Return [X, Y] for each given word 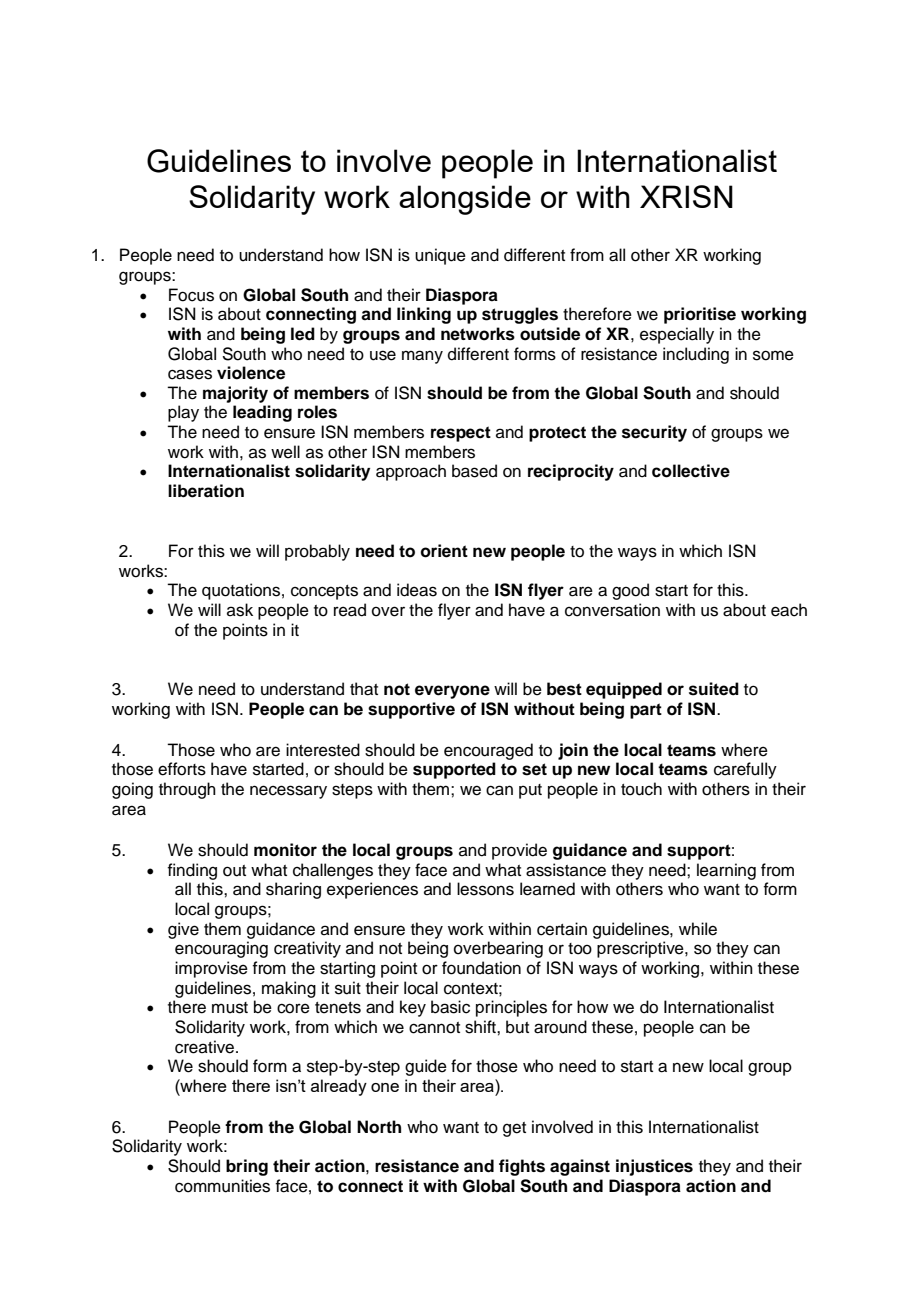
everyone [452, 692]
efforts [182, 769]
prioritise [700, 315]
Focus [191, 295]
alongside [465, 200]
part [646, 711]
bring [247, 1167]
